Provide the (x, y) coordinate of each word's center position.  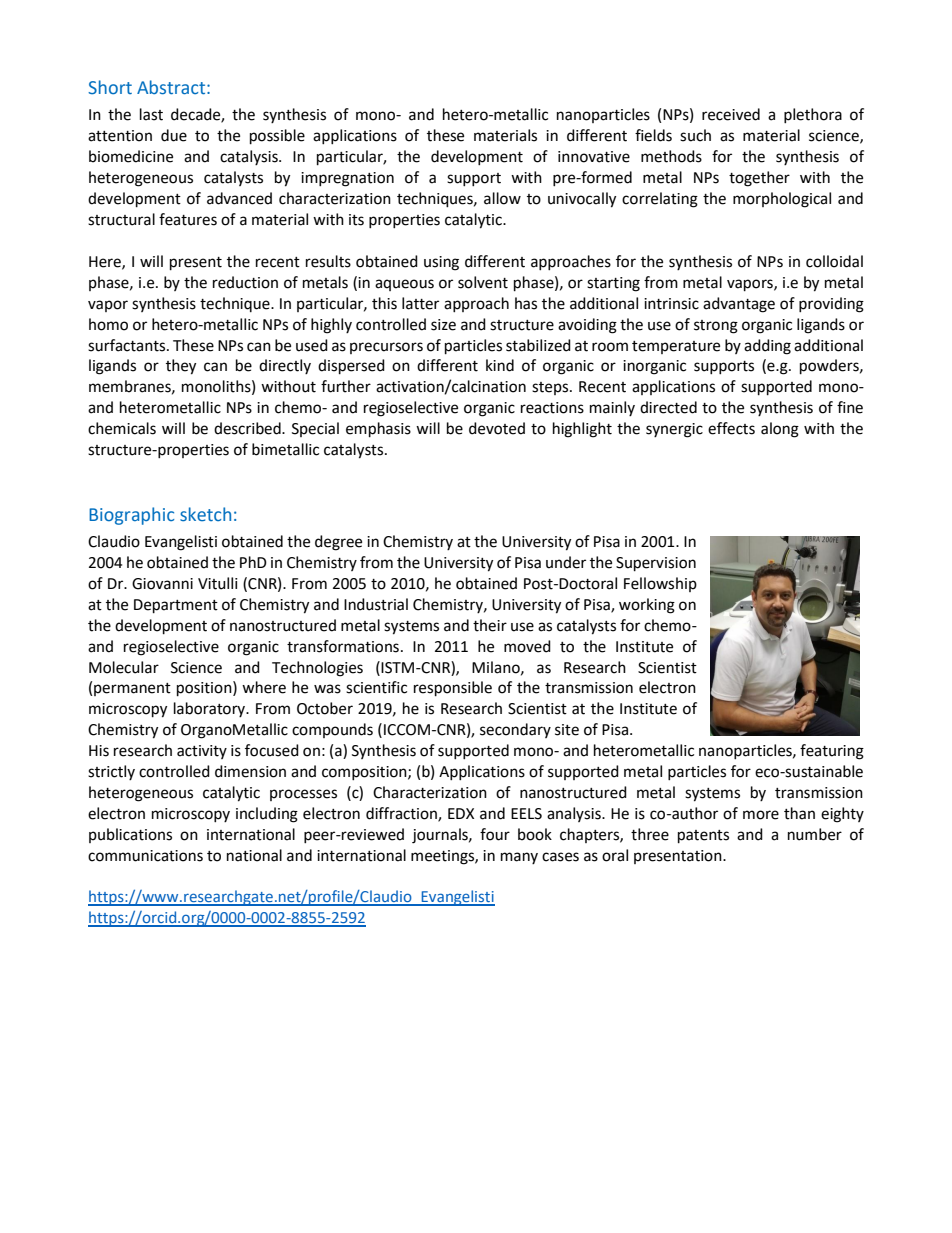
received (731, 114)
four (495, 834)
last (151, 114)
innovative (594, 157)
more (761, 815)
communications (145, 856)
